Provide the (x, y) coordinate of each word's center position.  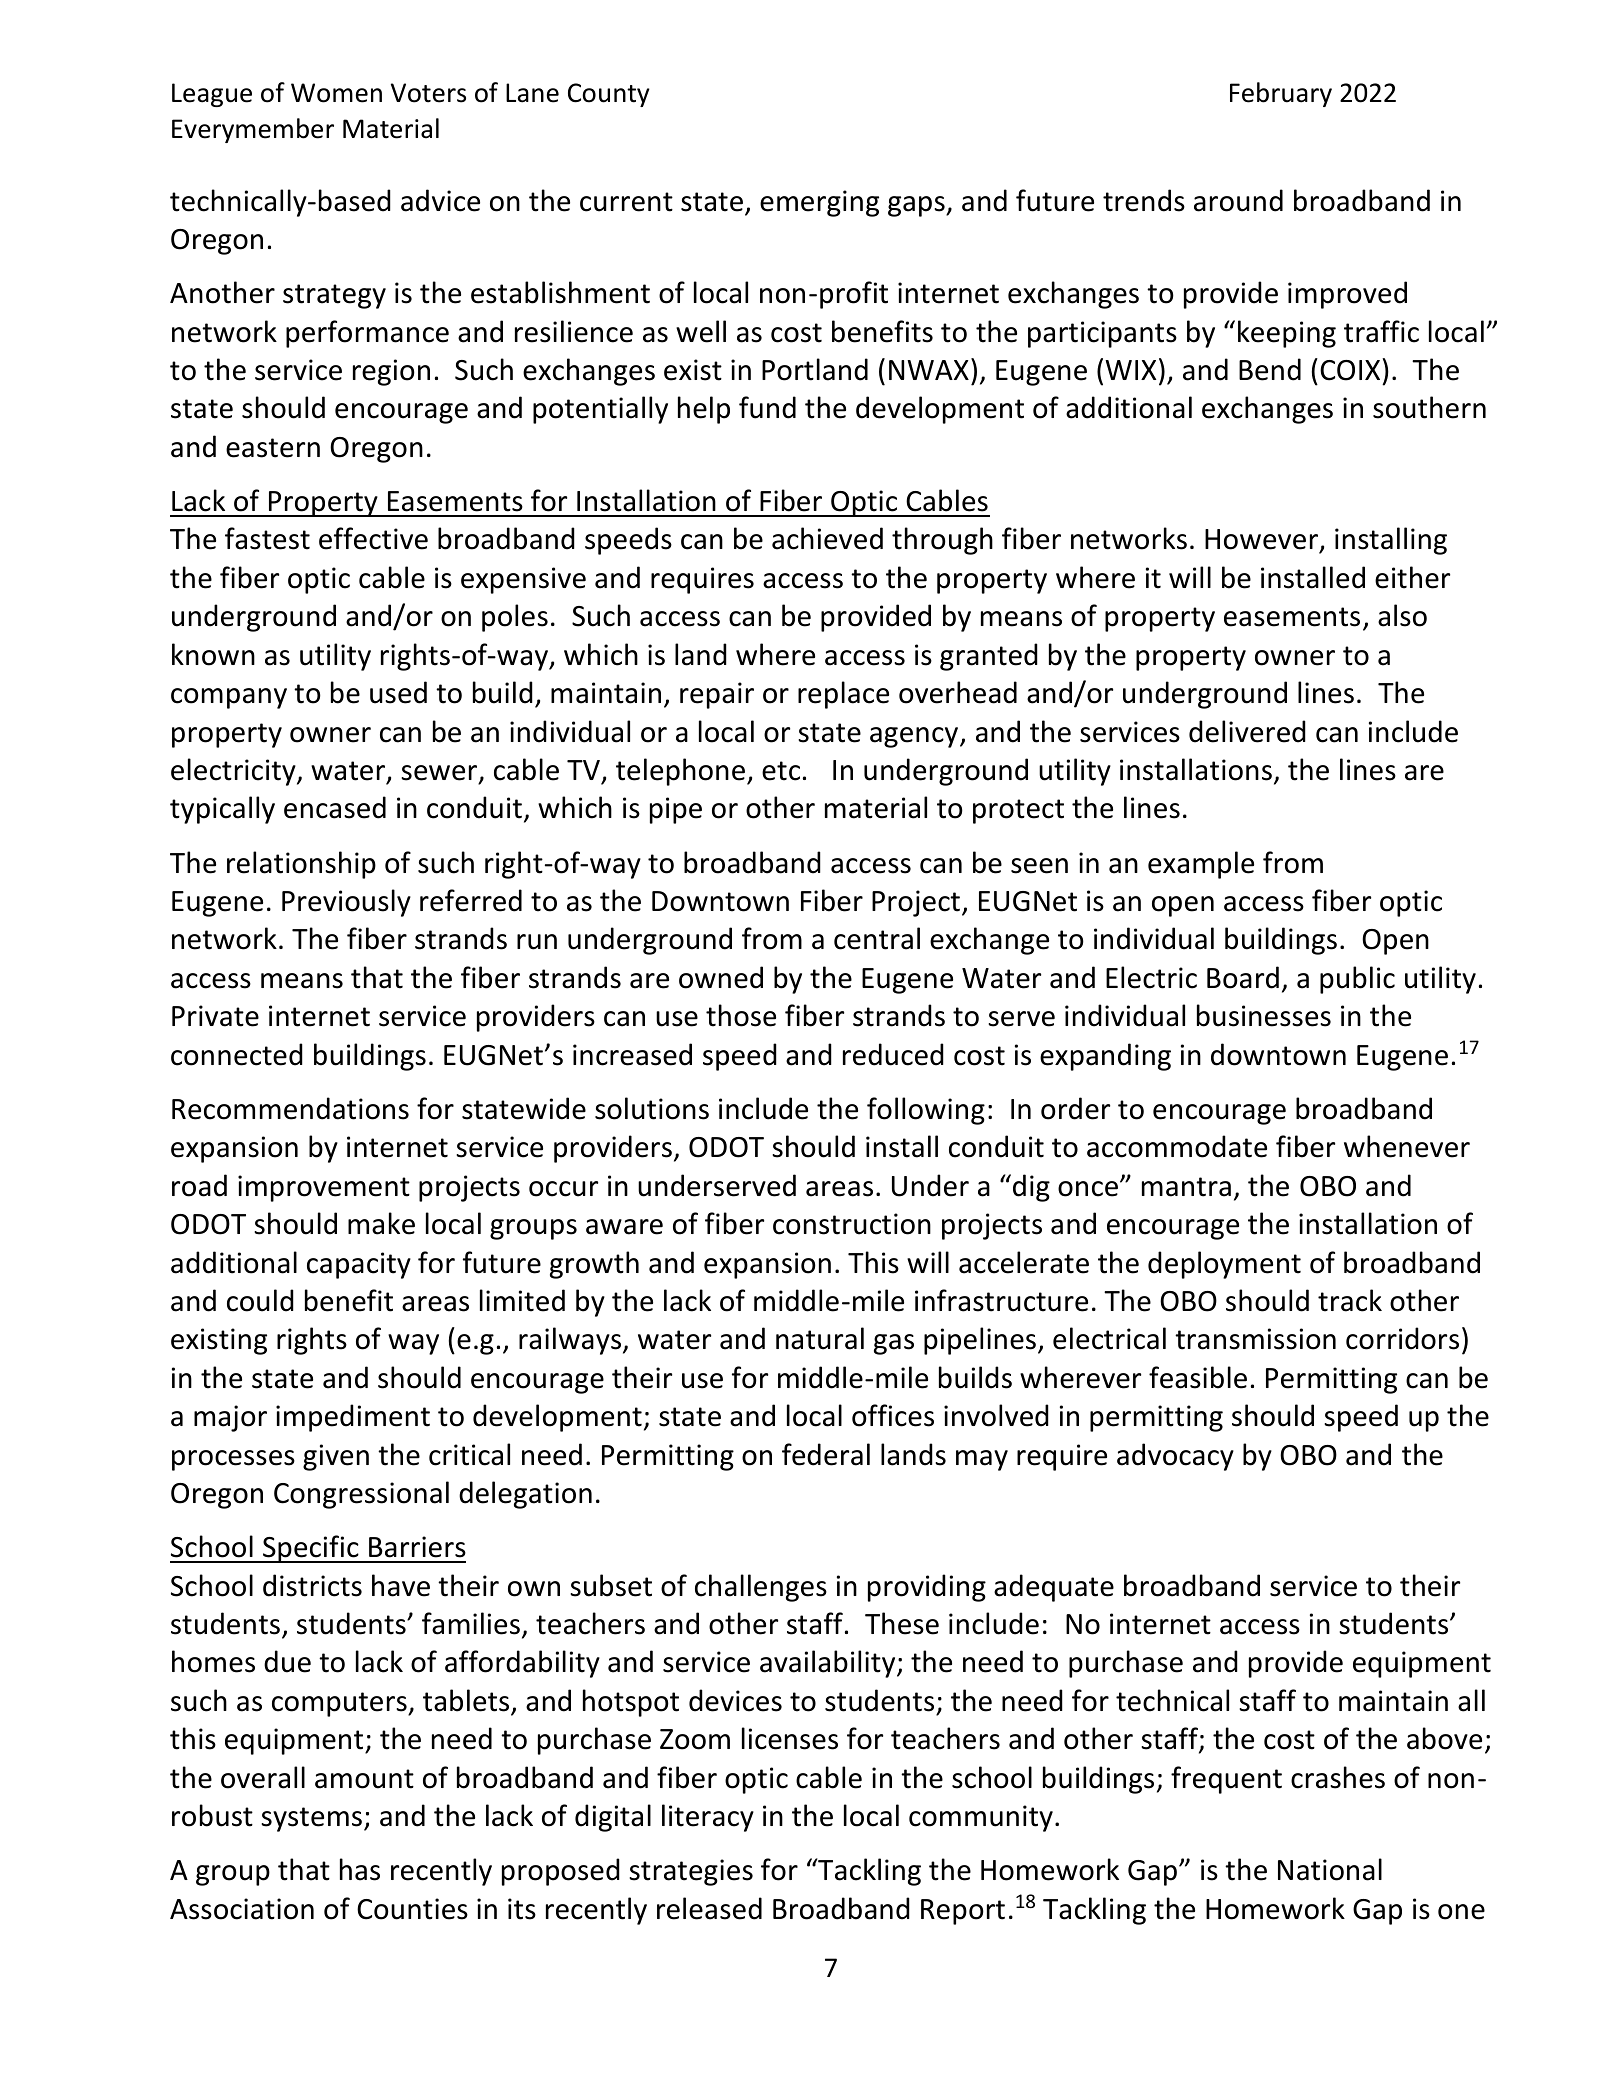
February (1281, 94)
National (1330, 1869)
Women (336, 93)
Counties (412, 1909)
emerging (819, 203)
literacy (708, 1818)
